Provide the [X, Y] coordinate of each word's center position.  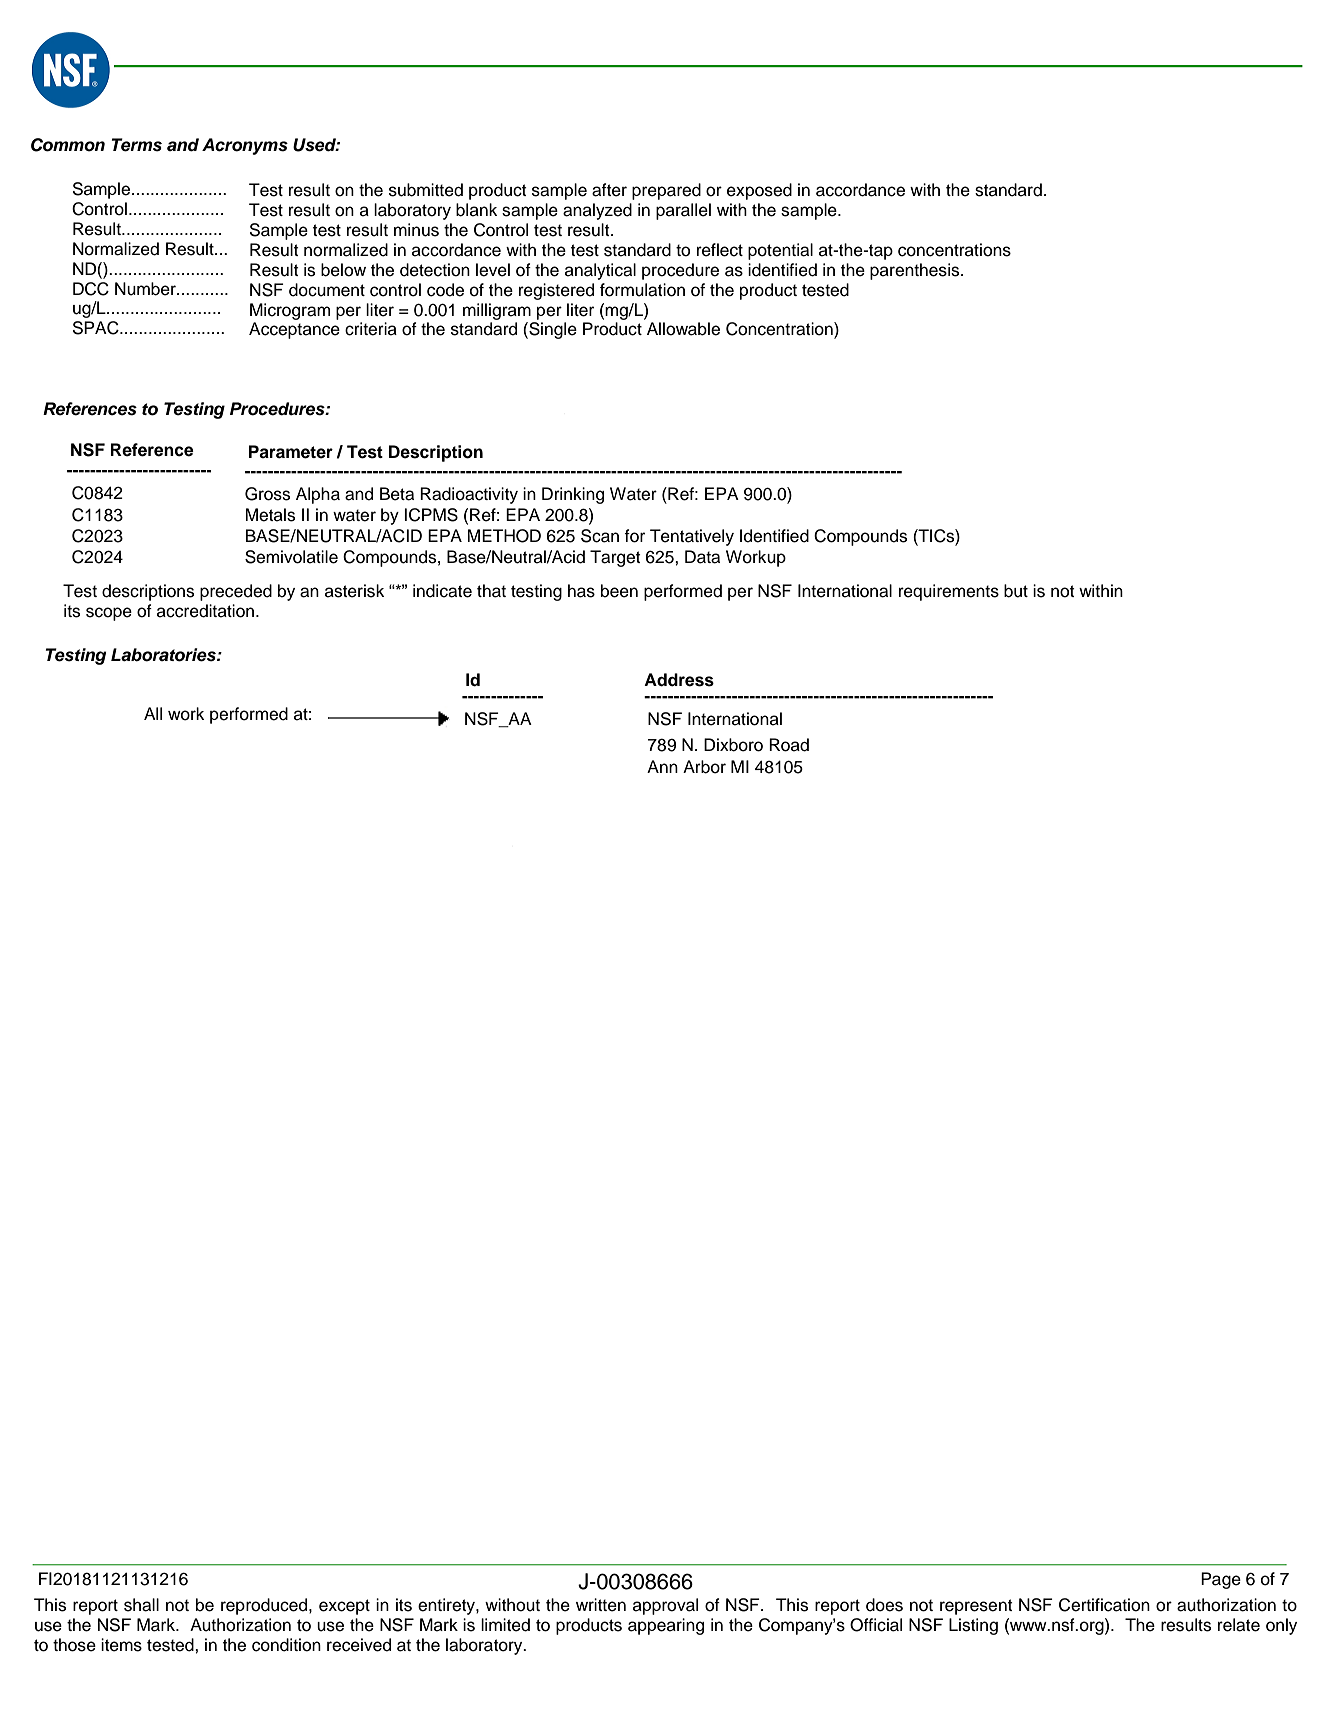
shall [141, 1605]
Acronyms [245, 146]
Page [1221, 1580]
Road [789, 745]
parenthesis [916, 271]
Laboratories [164, 655]
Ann [662, 766]
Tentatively [692, 537]
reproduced [265, 1606]
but [1016, 591]
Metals [270, 515]
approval [665, 1606]
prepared [666, 191]
